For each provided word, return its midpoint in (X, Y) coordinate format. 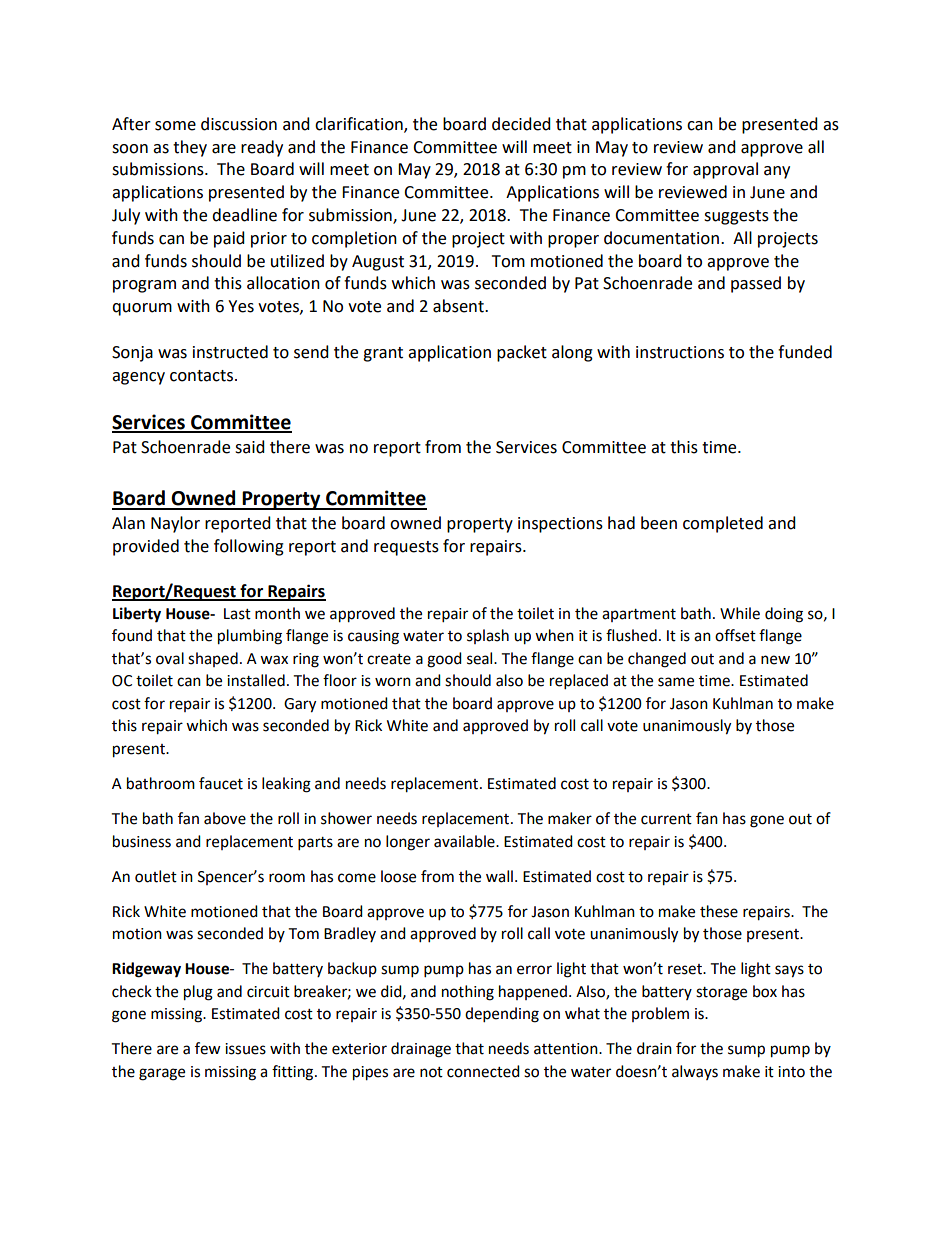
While (740, 613)
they (190, 148)
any (777, 172)
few (208, 1048)
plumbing (250, 637)
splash (488, 636)
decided (521, 124)
